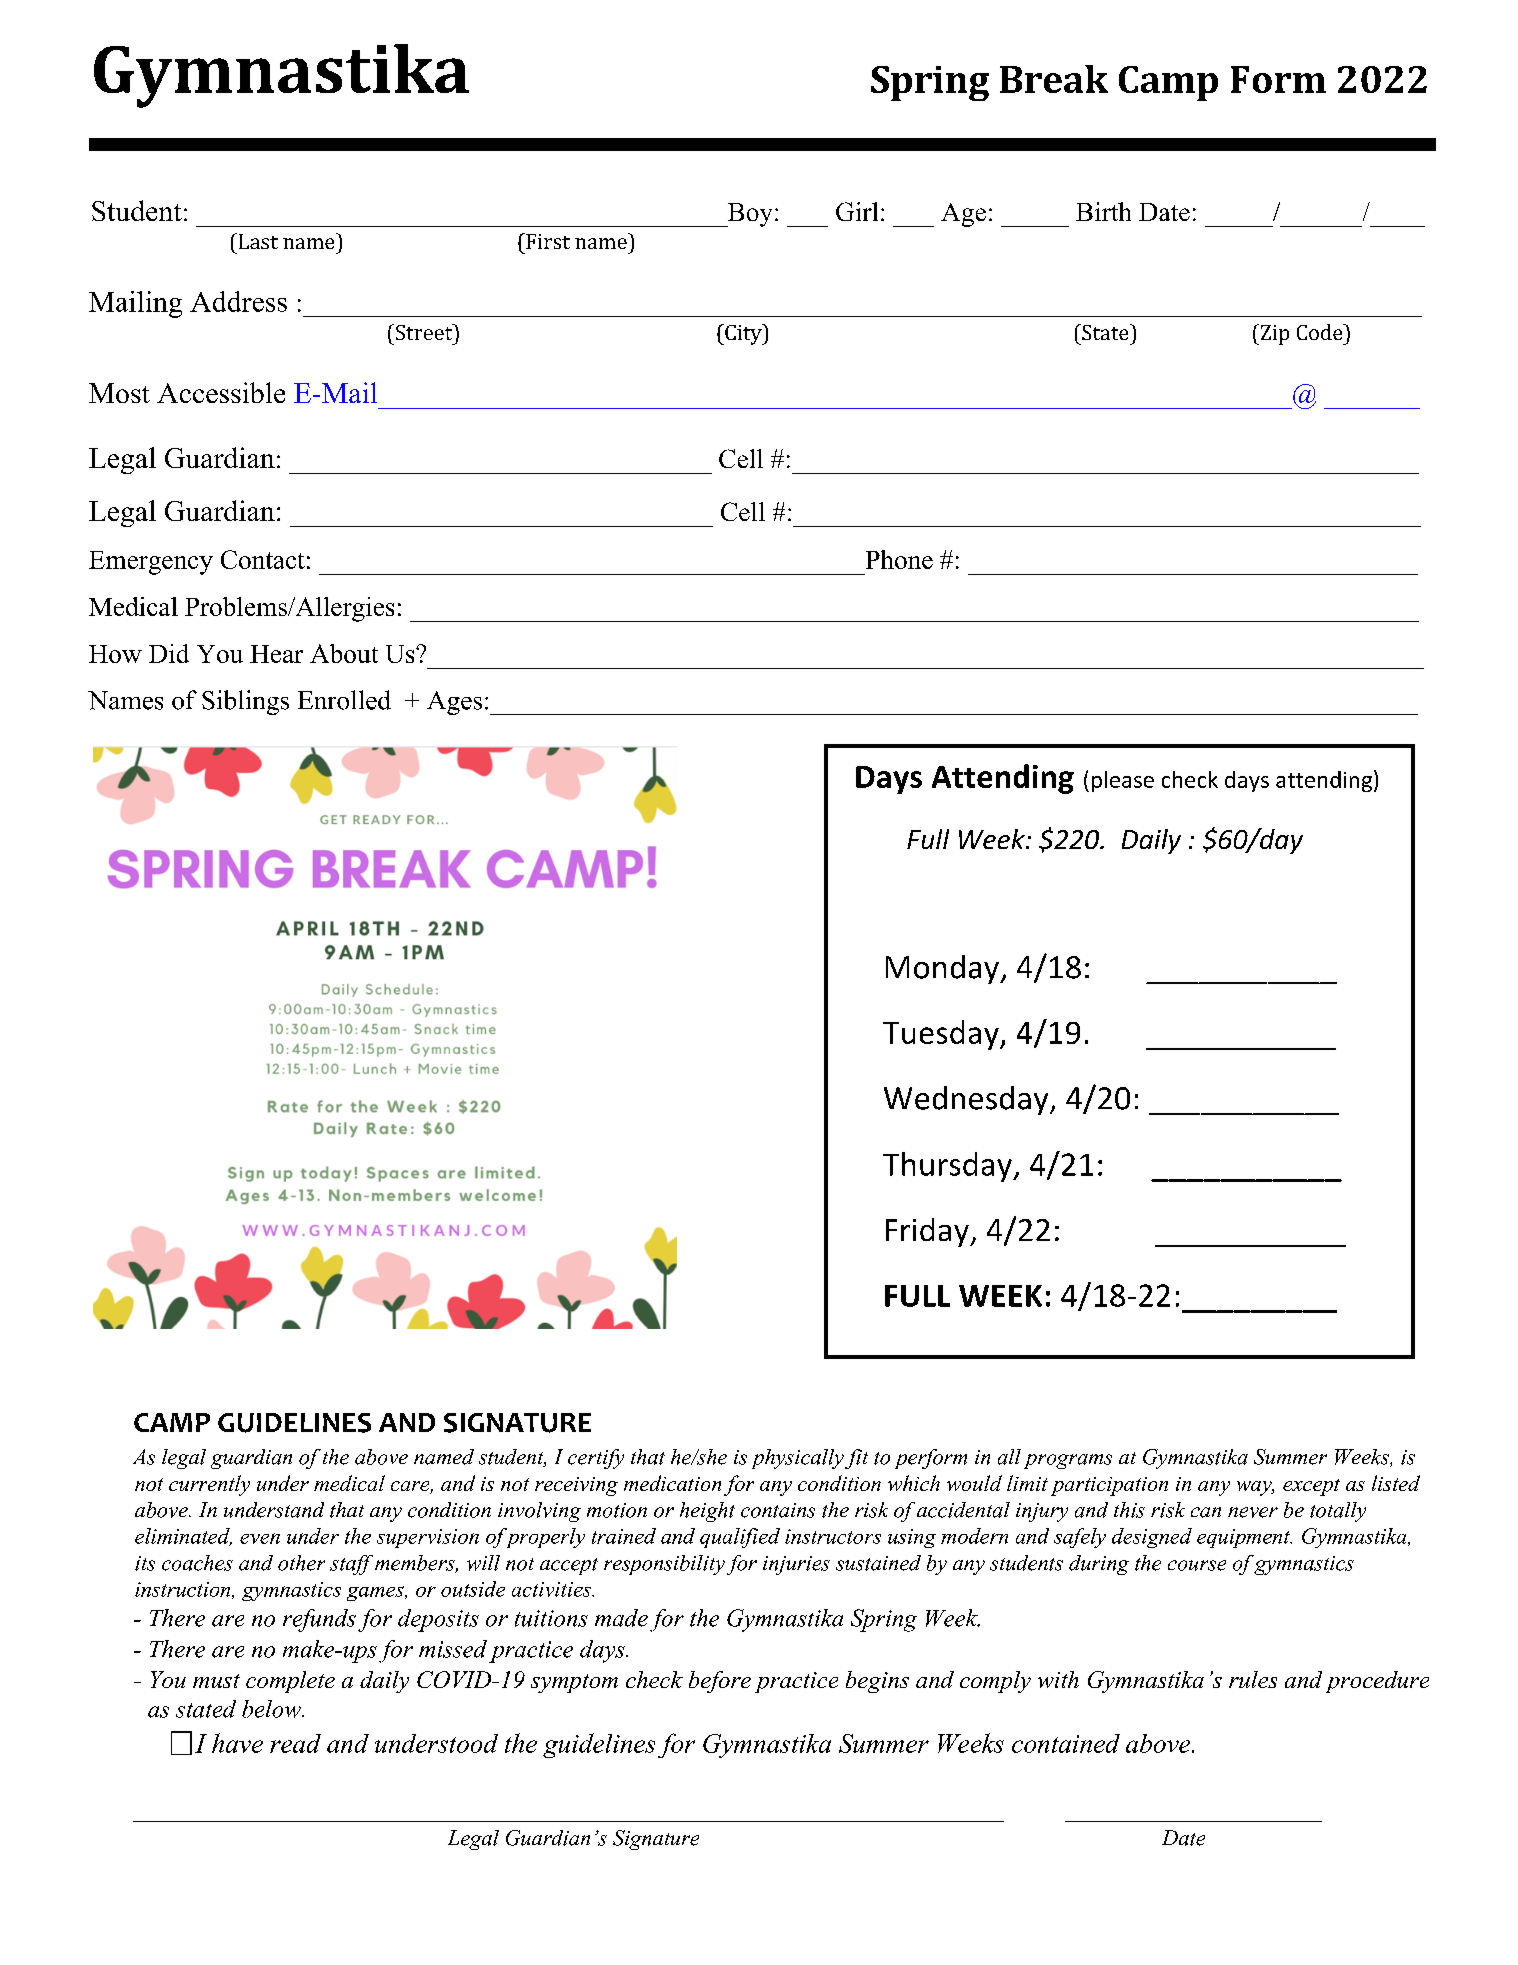 This screenshot has width=1518, height=1965. Describe the element at coordinates (344, 653) in the screenshot. I see `About` at that location.
